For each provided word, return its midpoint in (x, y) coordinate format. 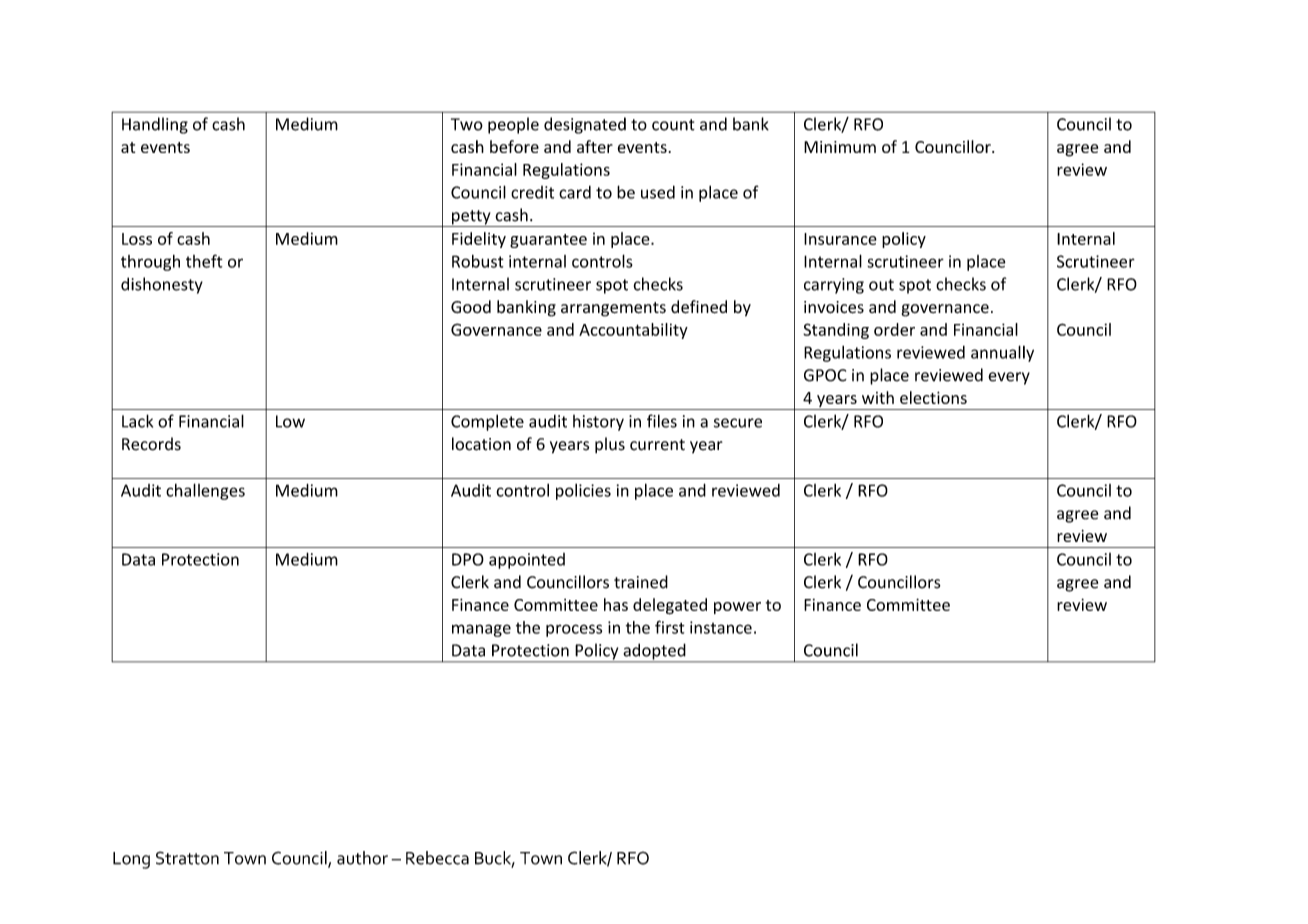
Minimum (840, 147)
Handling (155, 125)
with (878, 397)
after (595, 146)
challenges (205, 491)
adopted (654, 652)
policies (583, 492)
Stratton (187, 858)
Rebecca (437, 858)
